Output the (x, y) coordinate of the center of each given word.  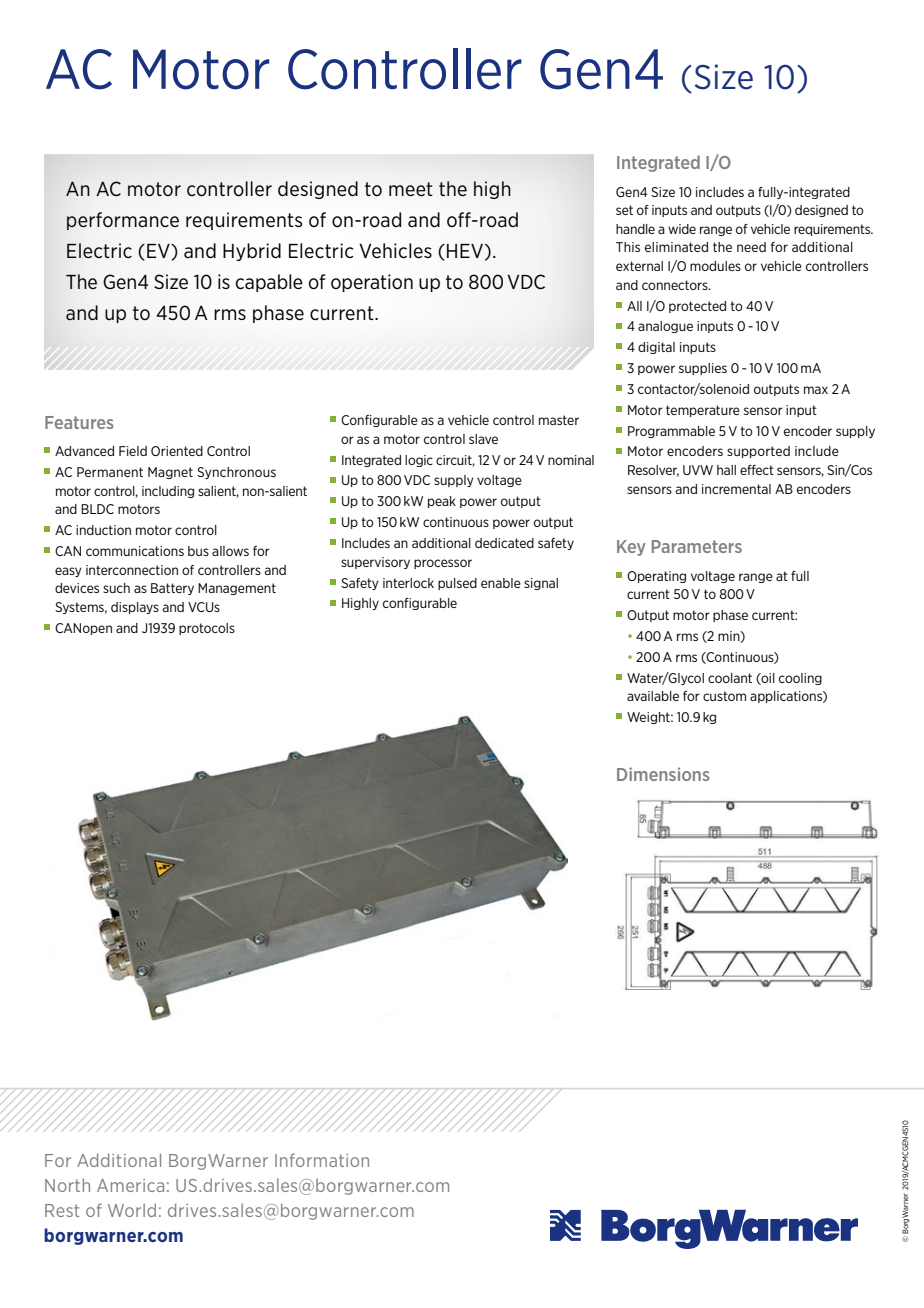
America (130, 1185)
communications (135, 551)
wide (682, 229)
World (132, 1210)
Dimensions (663, 774)
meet (411, 189)
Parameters (697, 546)
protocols (207, 629)
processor (443, 564)
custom (724, 696)
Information (322, 1160)
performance (123, 221)
